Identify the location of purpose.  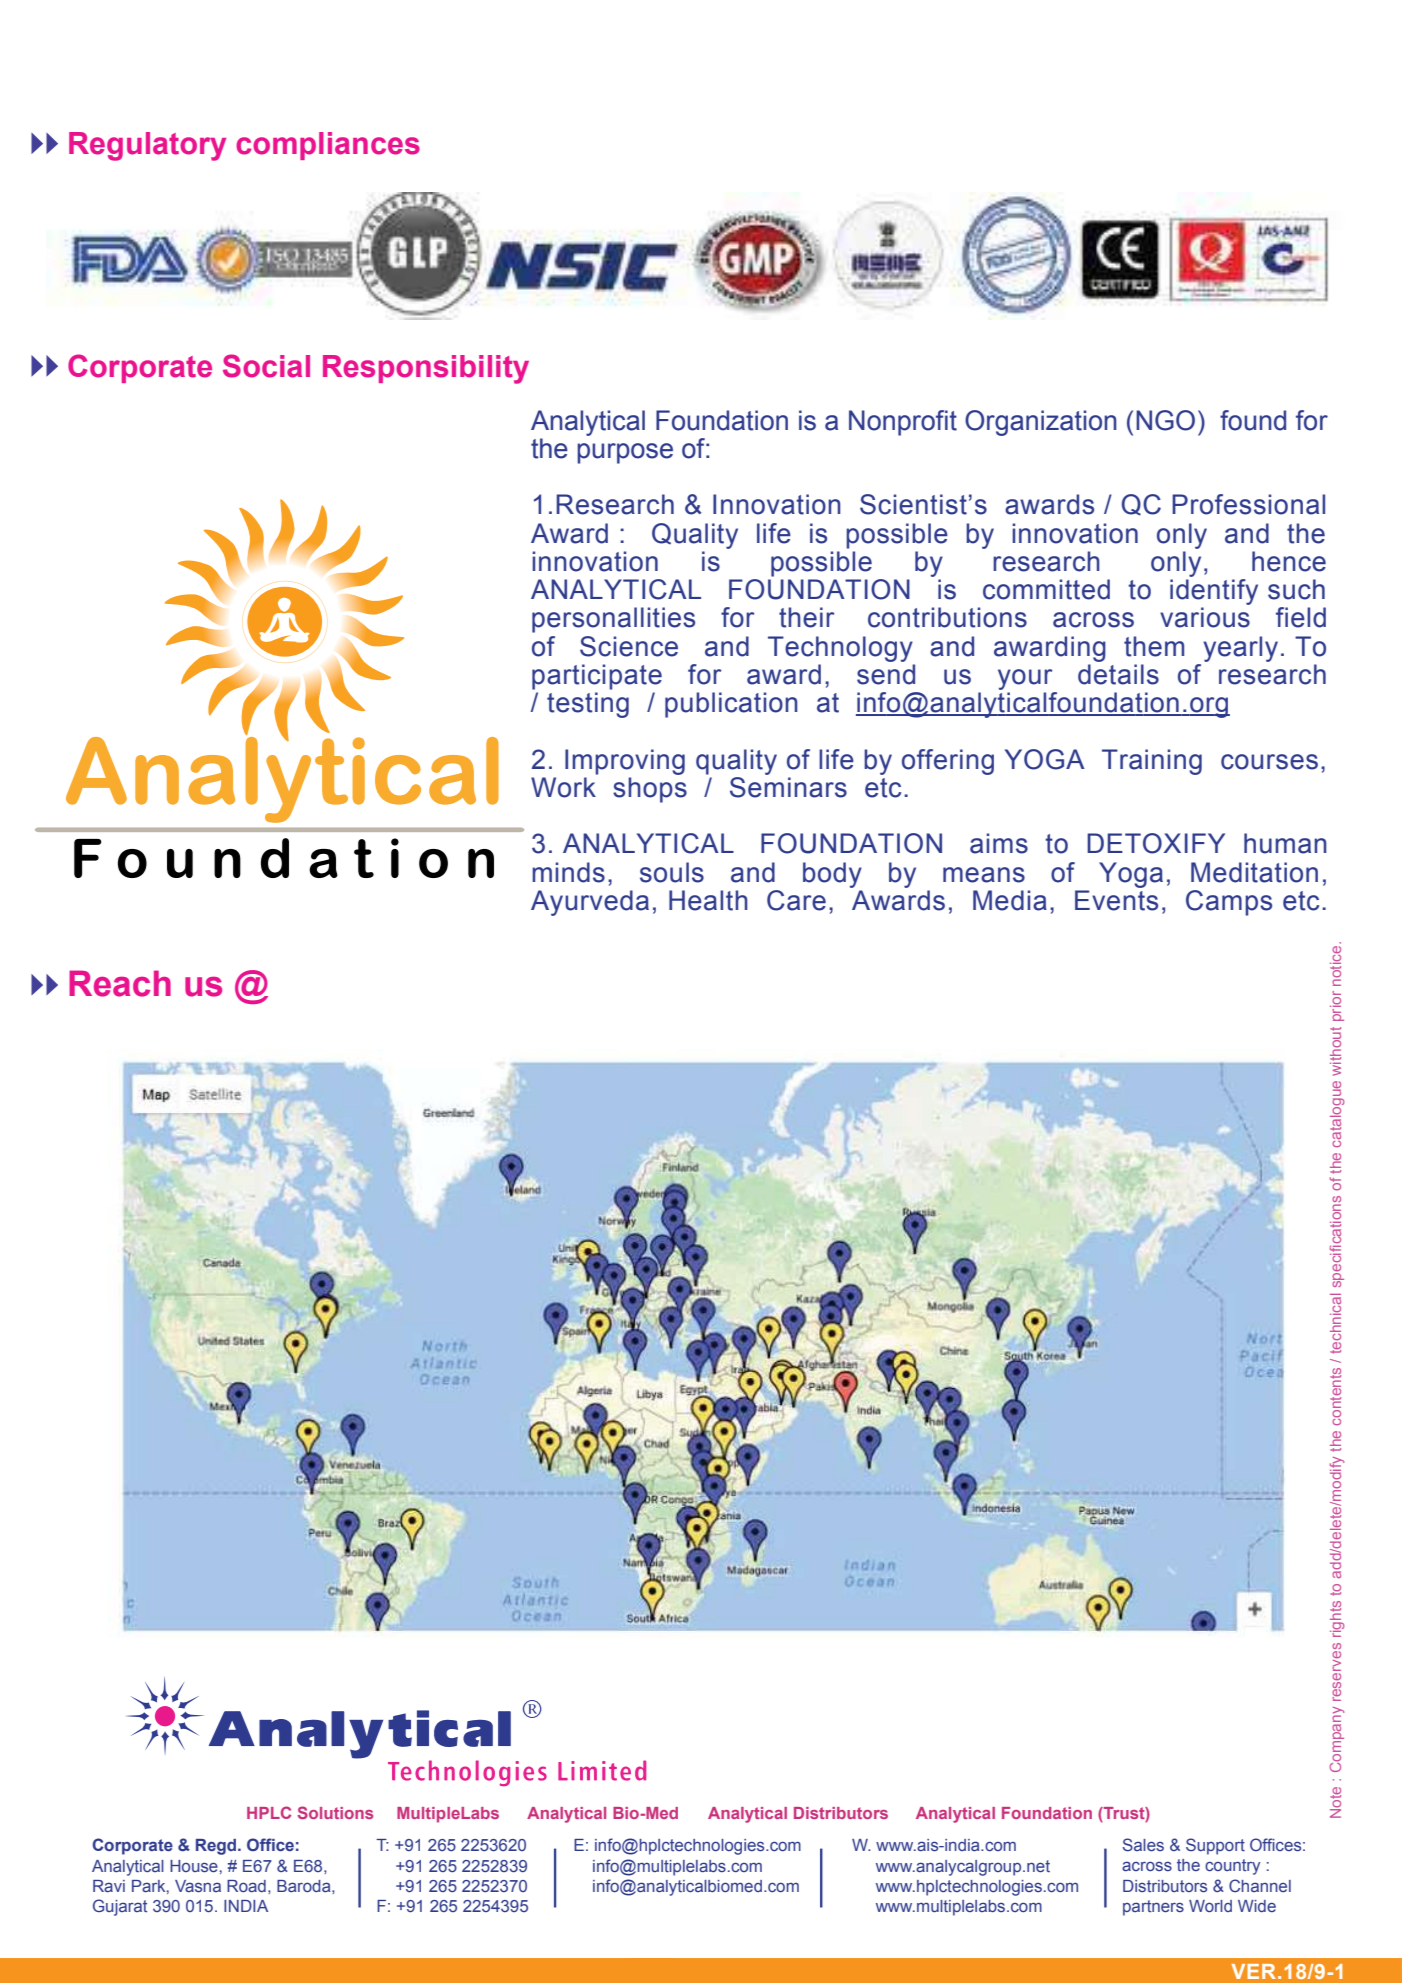
(625, 453).
